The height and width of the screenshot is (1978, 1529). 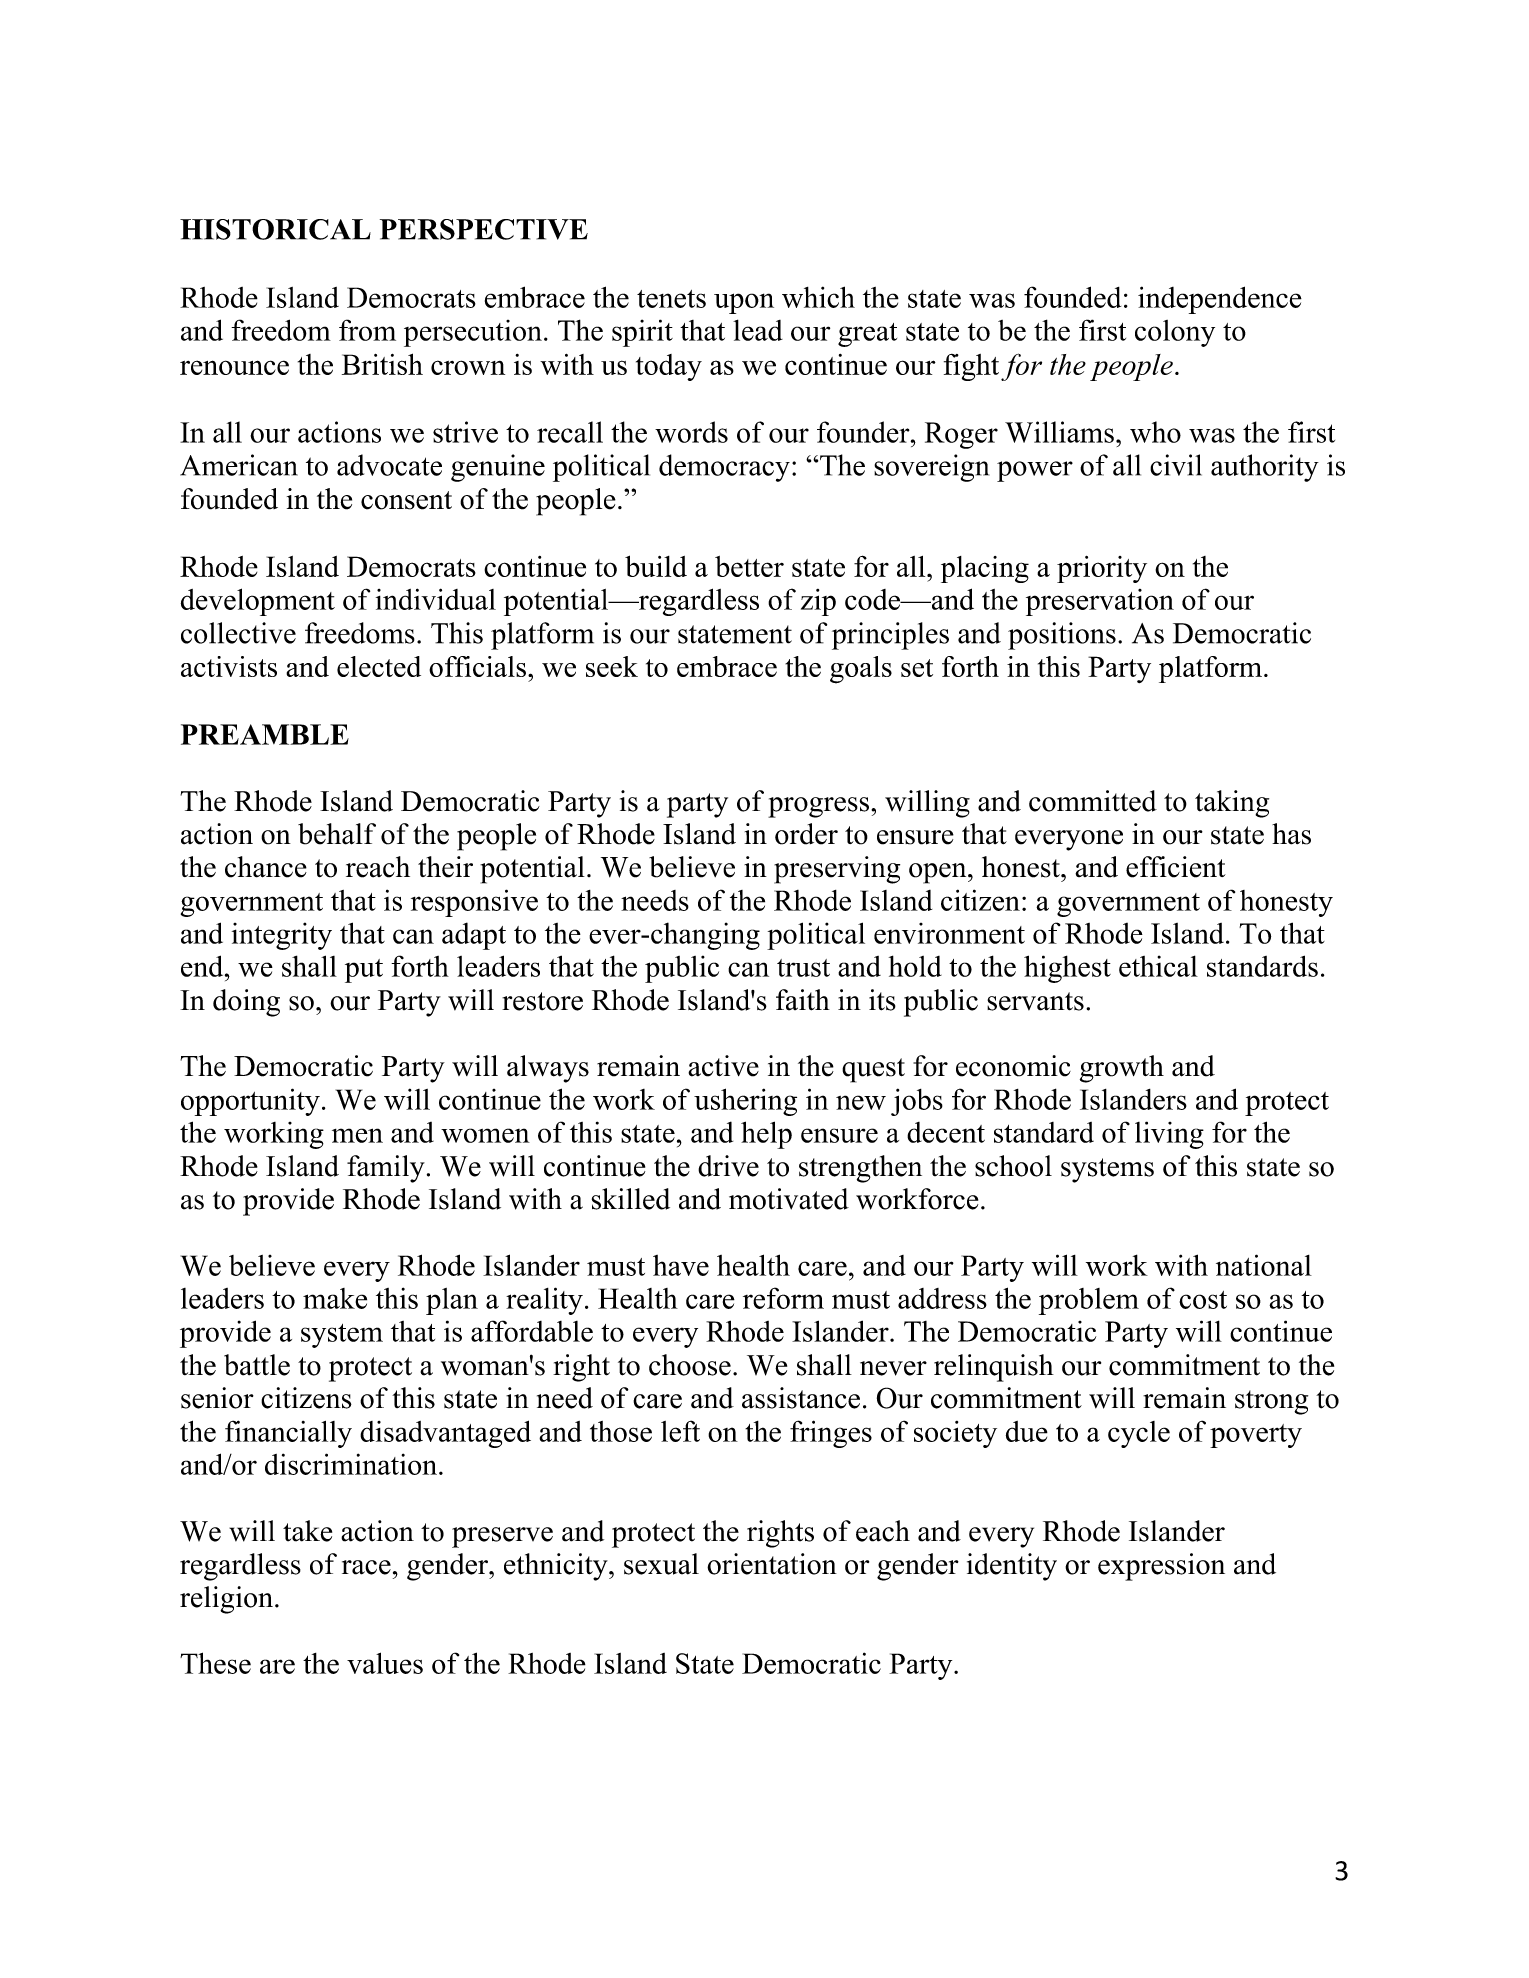 What do you see at coordinates (1232, 804) in the screenshot?
I see `taking` at bounding box center [1232, 804].
